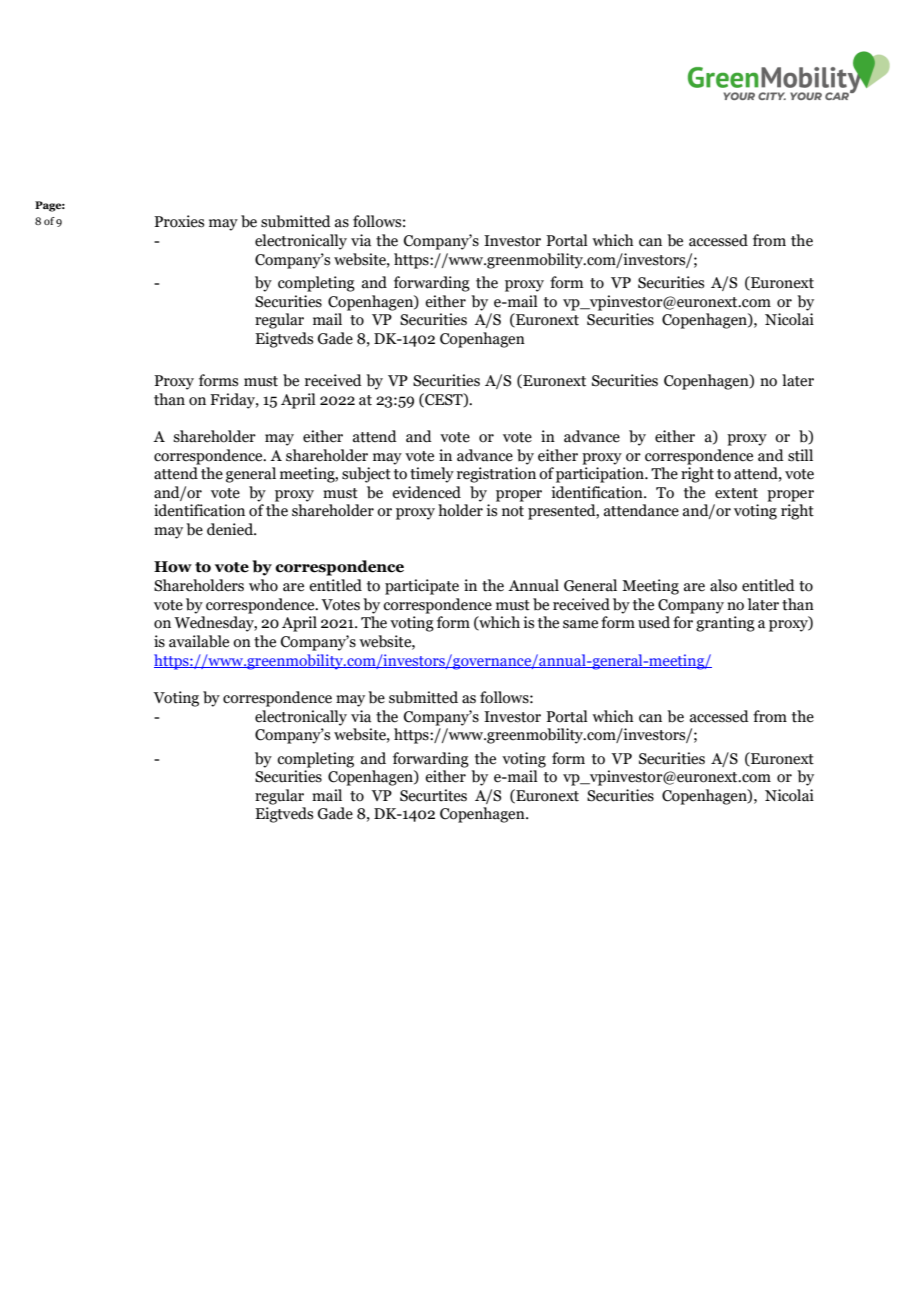 The width and height of the screenshot is (924, 1308). What do you see at coordinates (179, 221) in the screenshot?
I see `Proxies` at bounding box center [179, 221].
